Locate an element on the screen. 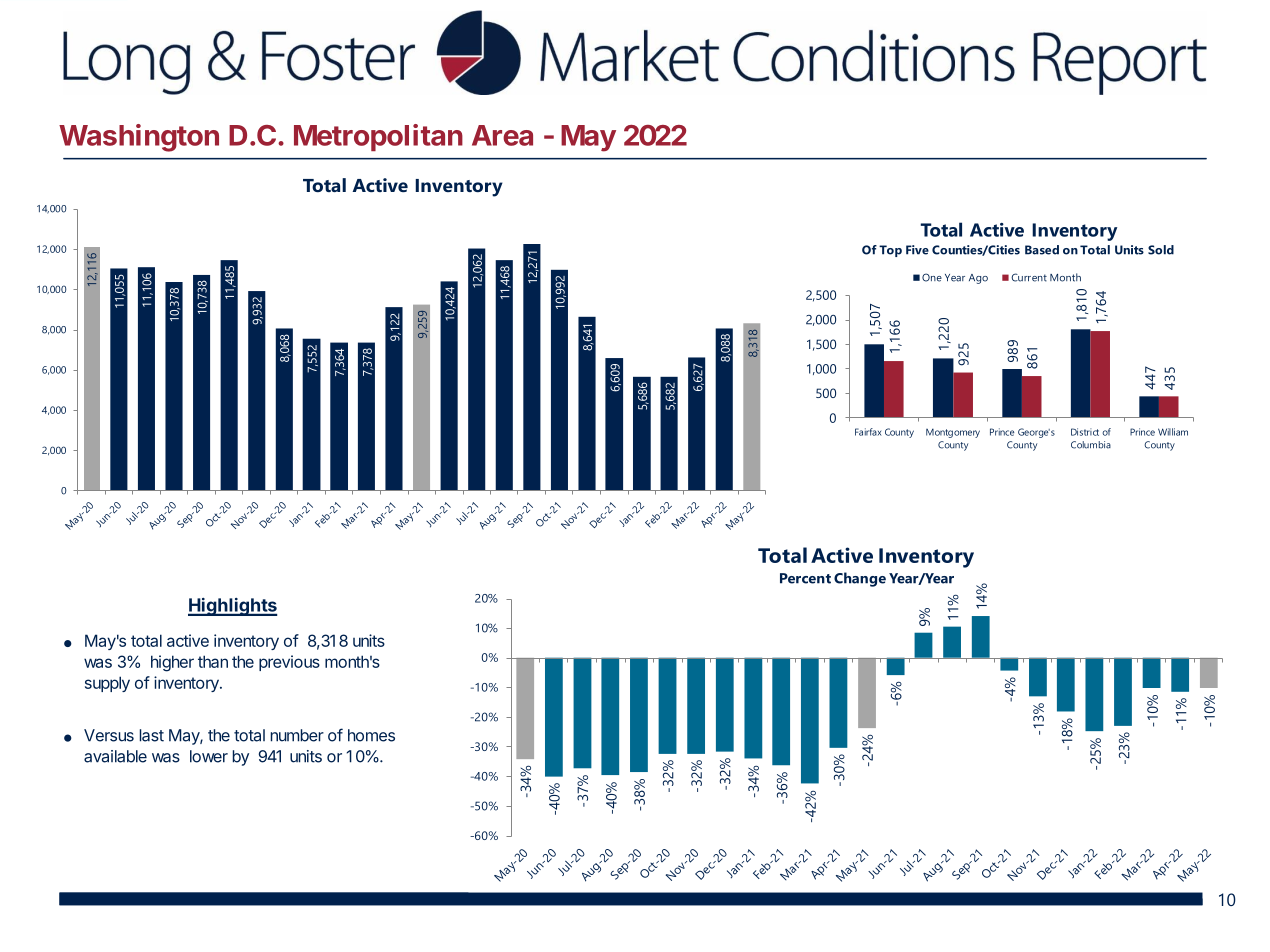 This screenshot has width=1270, height=952. Based is located at coordinates (1042, 250).
